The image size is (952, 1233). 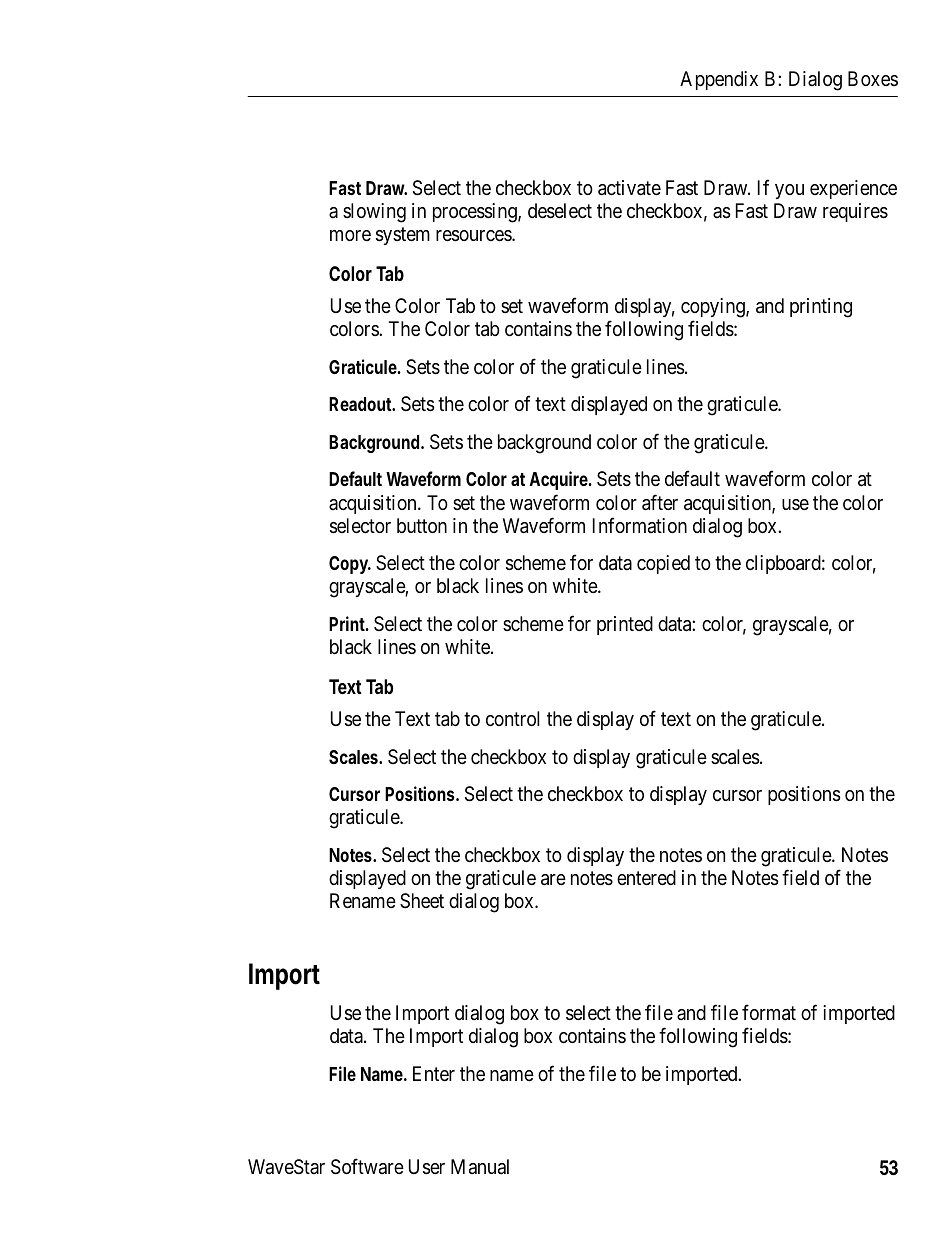 What do you see at coordinates (873, 78) in the screenshot?
I see `Boxes` at bounding box center [873, 78].
